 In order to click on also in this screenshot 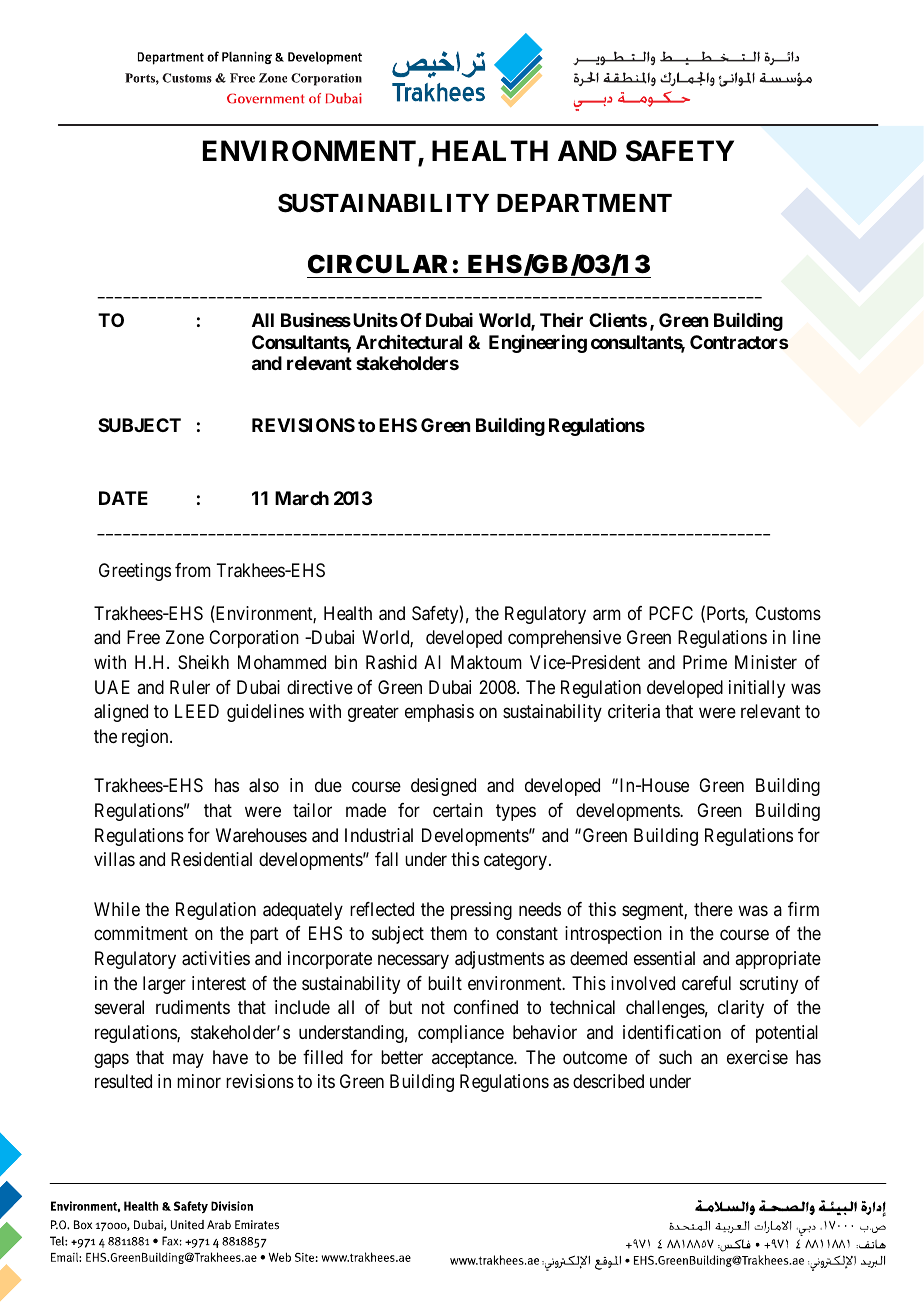, I will do `click(264, 785)`.
